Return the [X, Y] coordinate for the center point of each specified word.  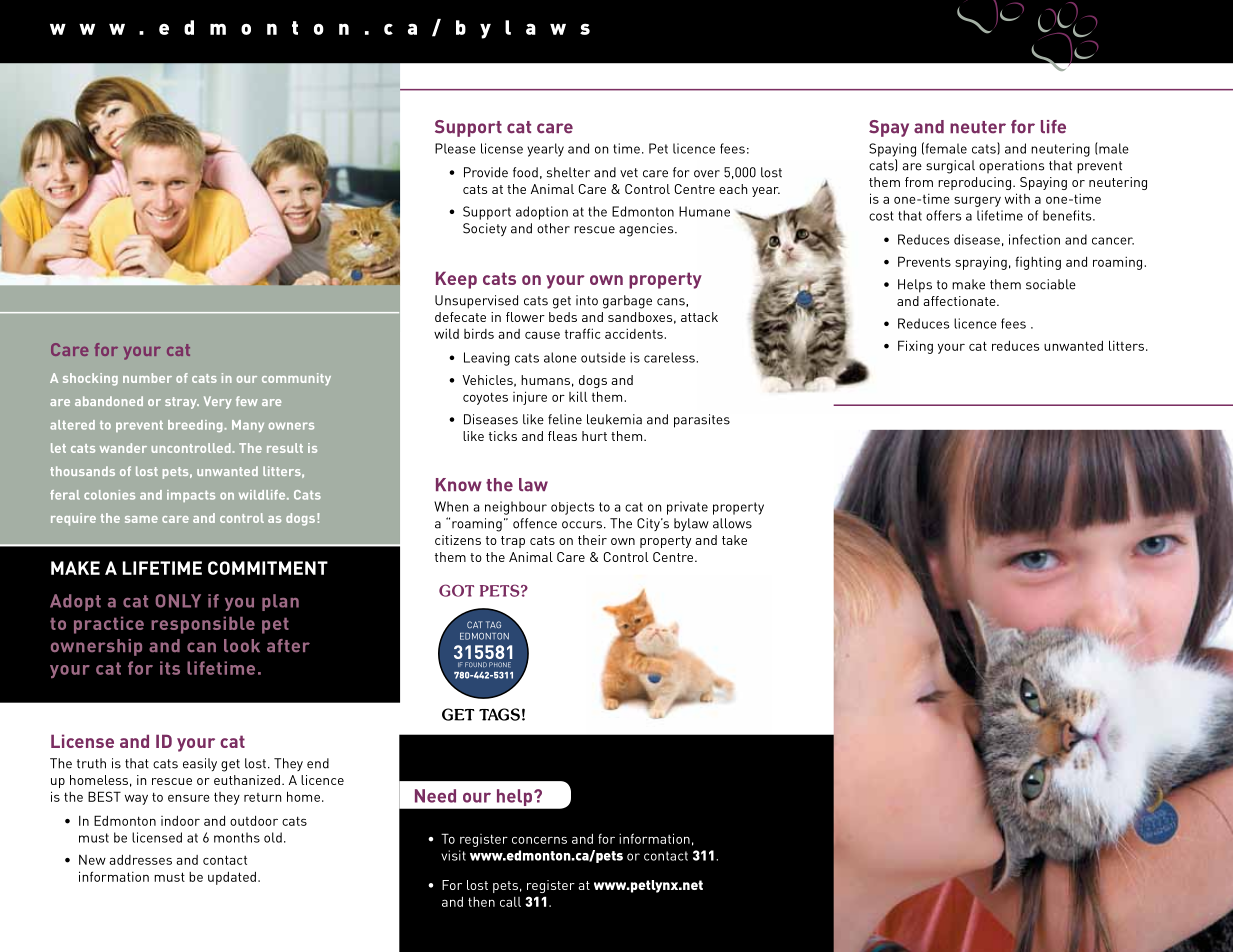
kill [578, 396]
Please [455, 148]
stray [182, 403]
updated [232, 878]
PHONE [500, 664]
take [734, 540]
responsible [203, 625]
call [510, 902]
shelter [568, 172]
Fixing [915, 347]
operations [1011, 166]
